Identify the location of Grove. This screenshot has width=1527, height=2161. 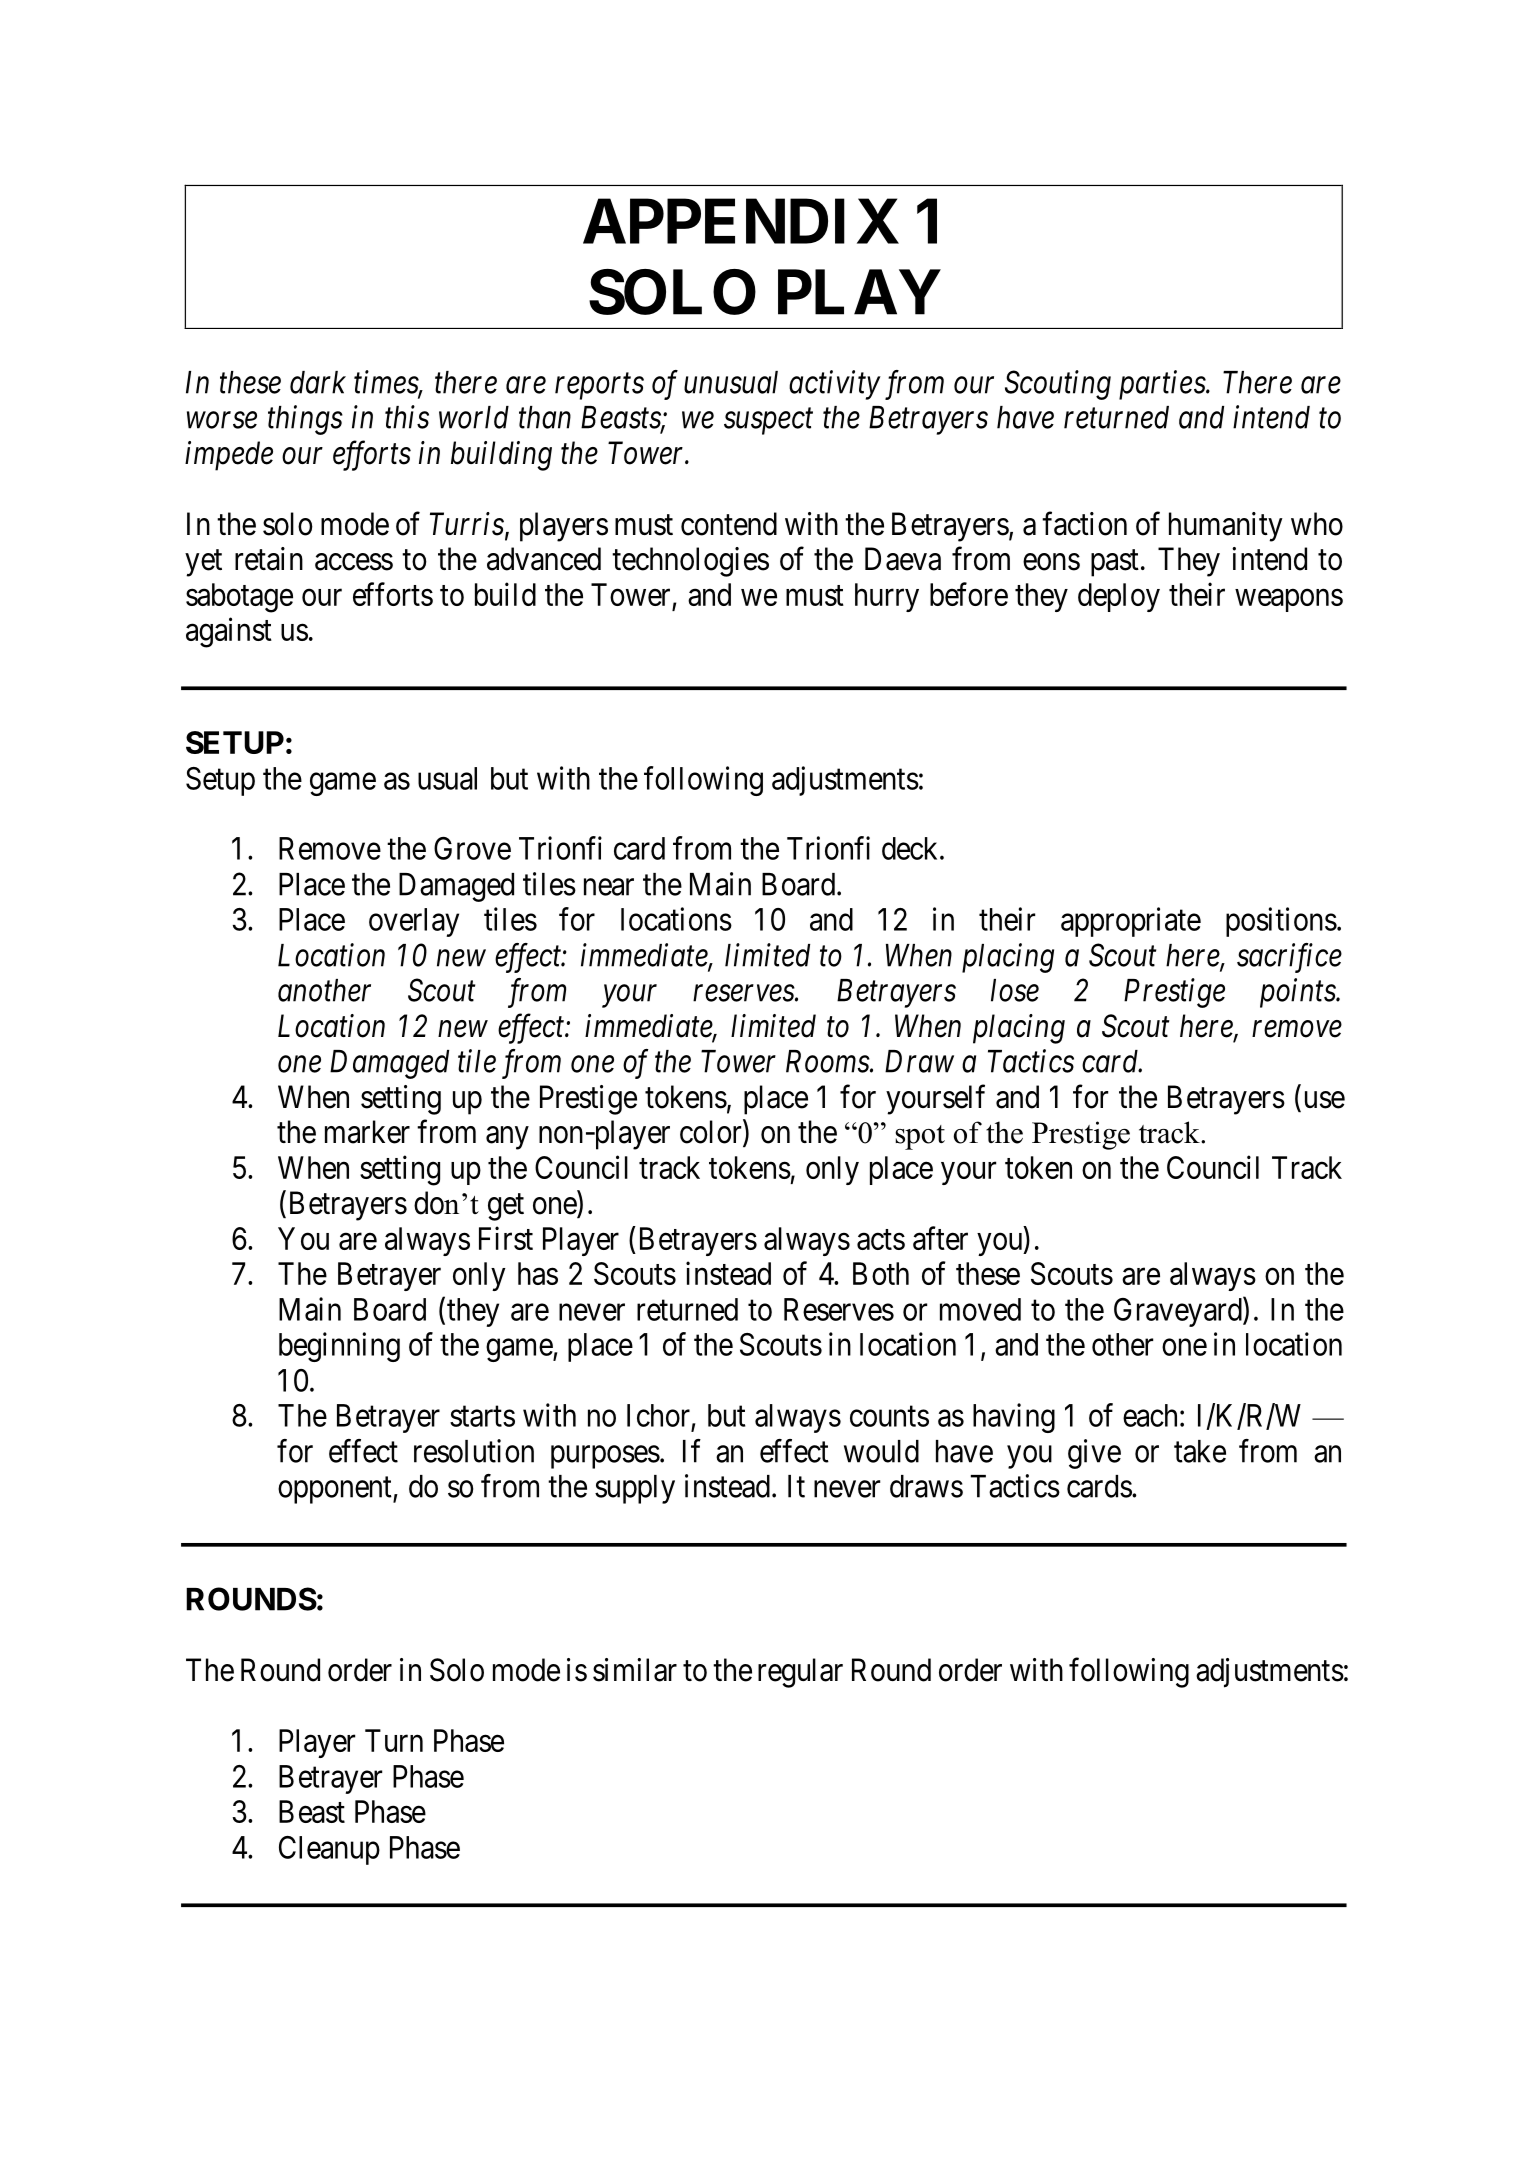
(472, 848).
